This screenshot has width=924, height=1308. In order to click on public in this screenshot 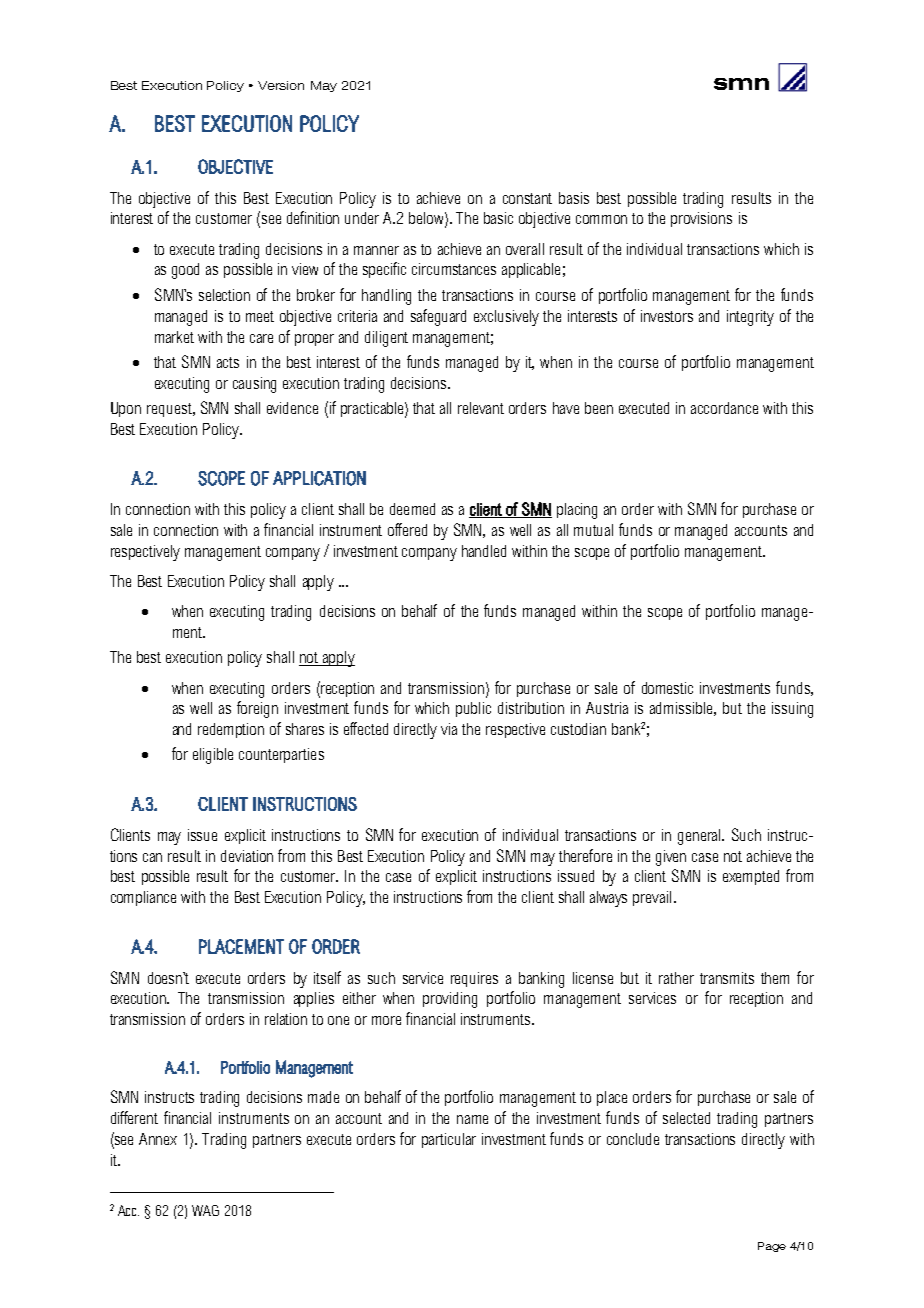, I will do `click(473, 709)`.
